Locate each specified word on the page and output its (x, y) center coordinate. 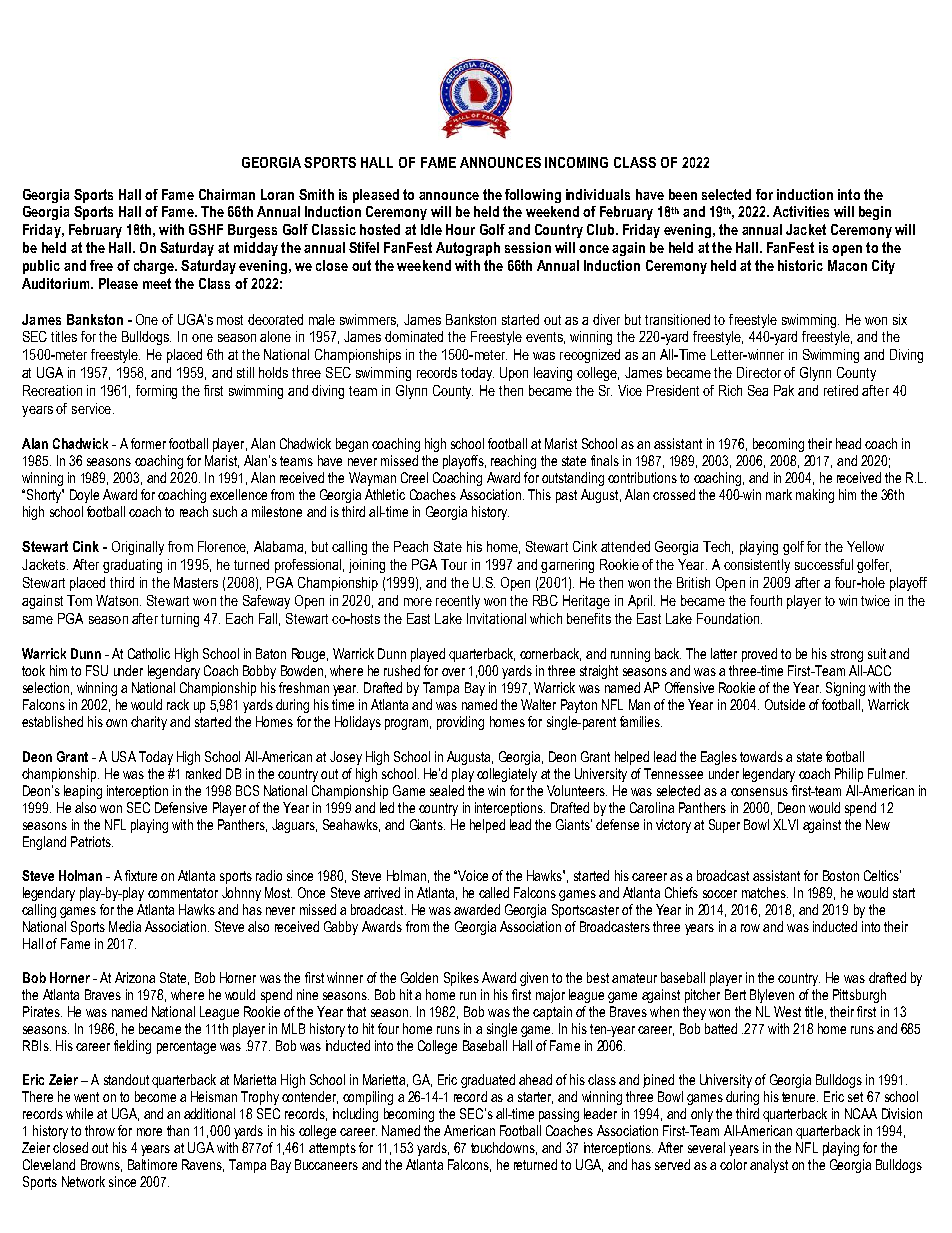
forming (156, 392)
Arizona (135, 977)
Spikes (461, 979)
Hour (460, 229)
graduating (132, 566)
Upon (514, 374)
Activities (801, 211)
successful (824, 564)
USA (124, 756)
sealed (447, 790)
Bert (735, 994)
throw (100, 1130)
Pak (784, 390)
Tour (454, 564)
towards (761, 756)
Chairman (227, 194)
